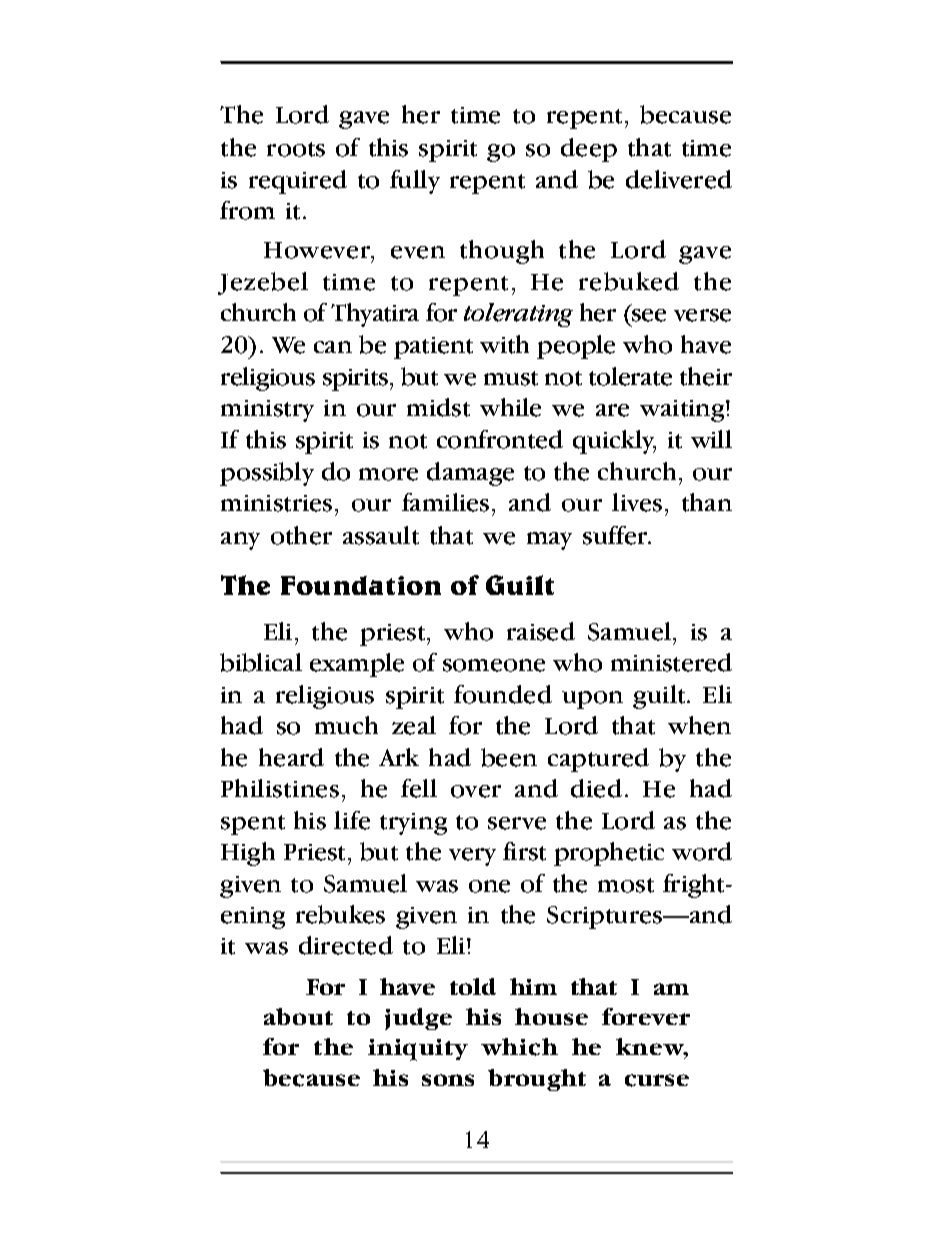 The height and width of the screenshot is (1233, 952). What do you see at coordinates (476, 791) in the screenshot?
I see `over` at bounding box center [476, 791].
